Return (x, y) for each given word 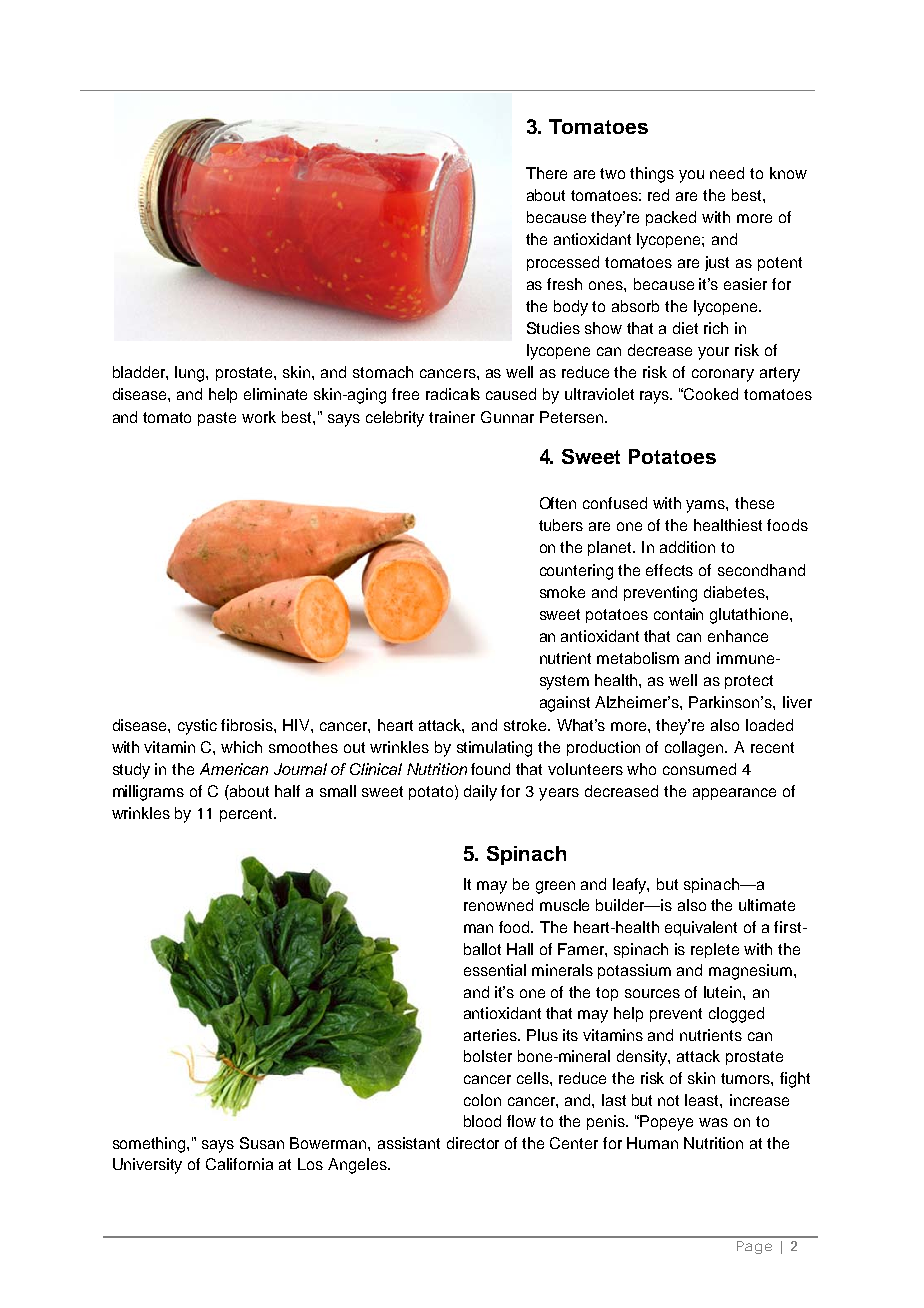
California (239, 1164)
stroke (527, 725)
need (727, 173)
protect (749, 682)
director (473, 1143)
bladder (140, 373)
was (713, 1122)
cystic (197, 727)
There (546, 173)
